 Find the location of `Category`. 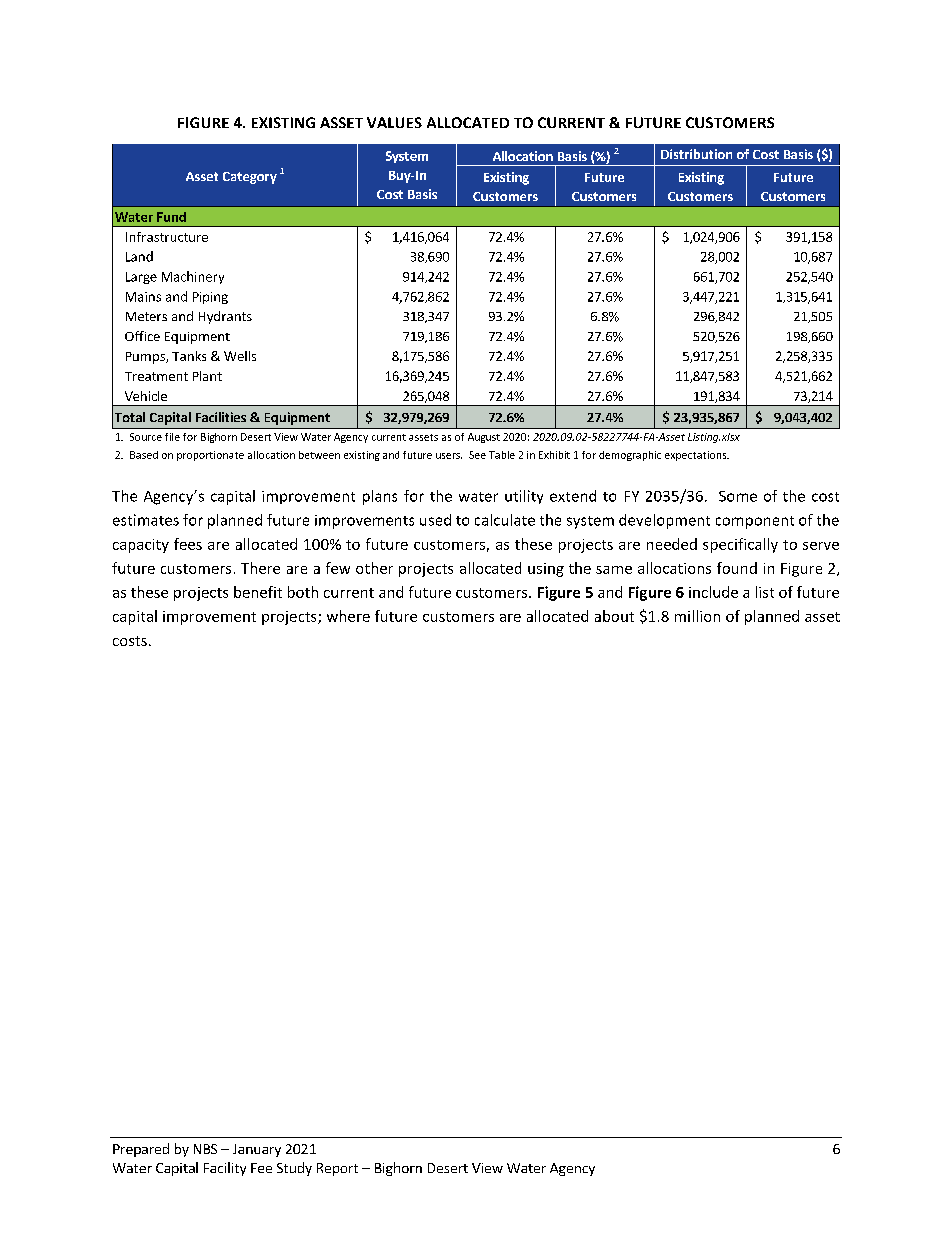

Category is located at coordinates (250, 178).
